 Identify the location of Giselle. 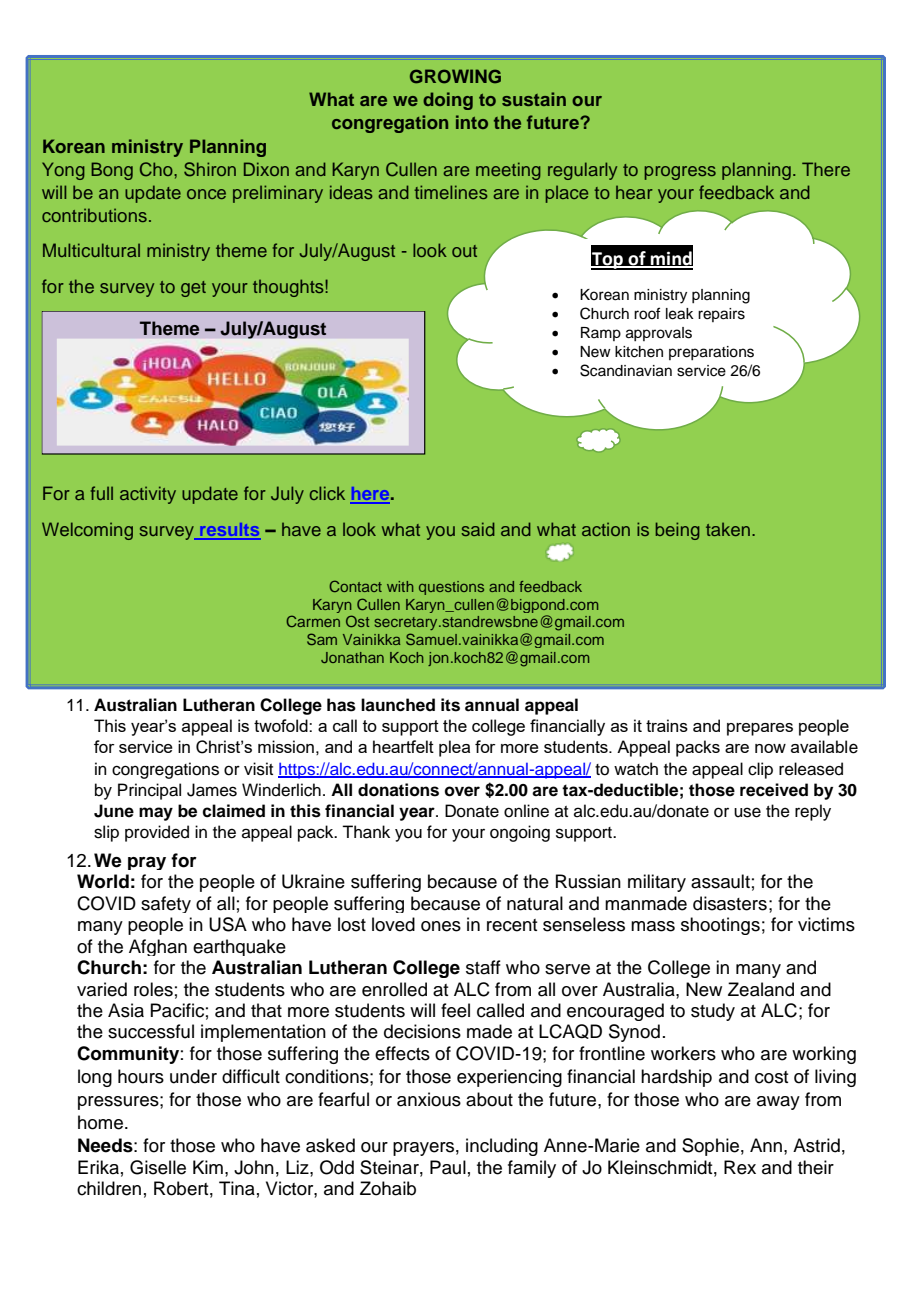
(158, 1167).
